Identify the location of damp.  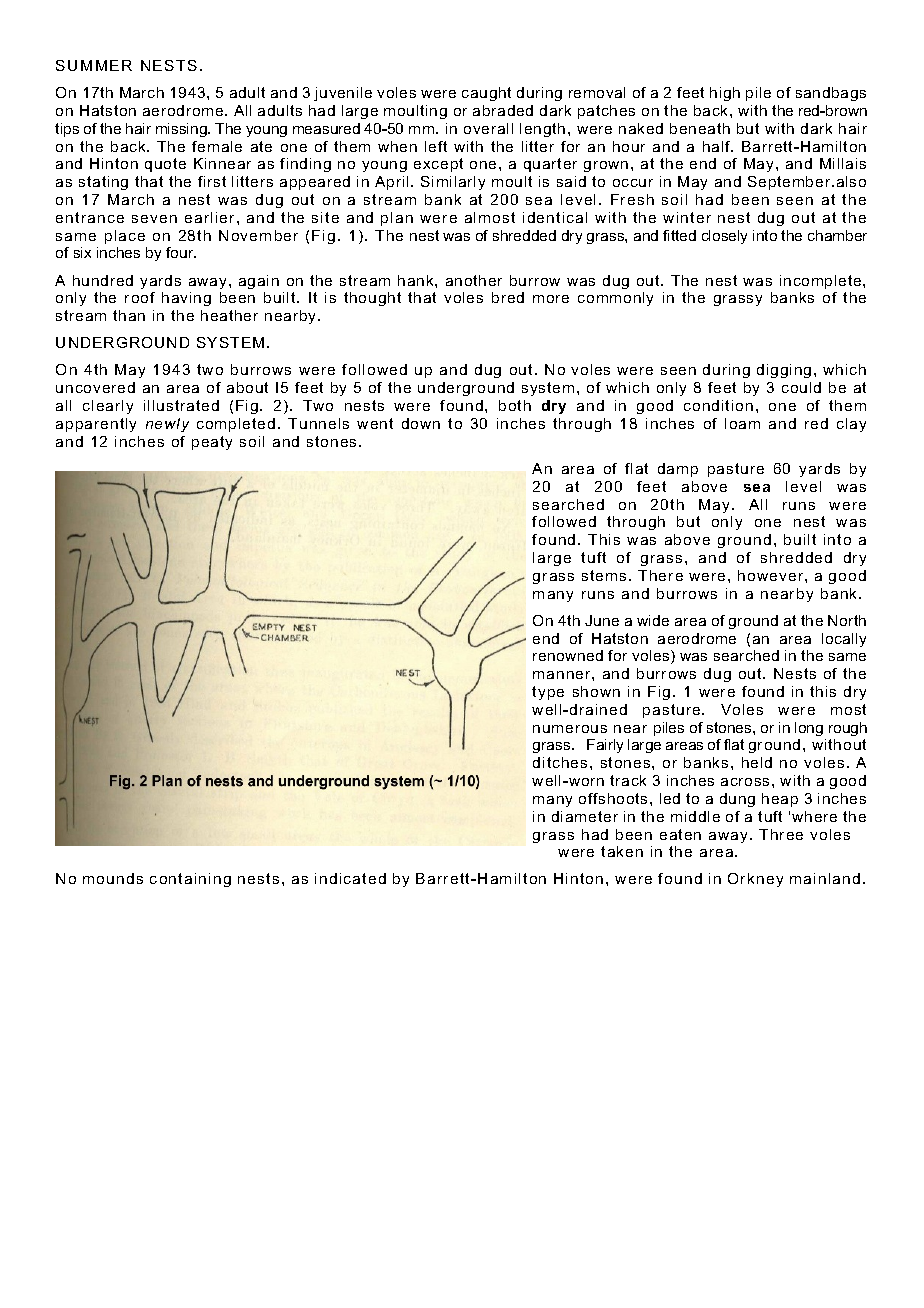
(678, 470).
